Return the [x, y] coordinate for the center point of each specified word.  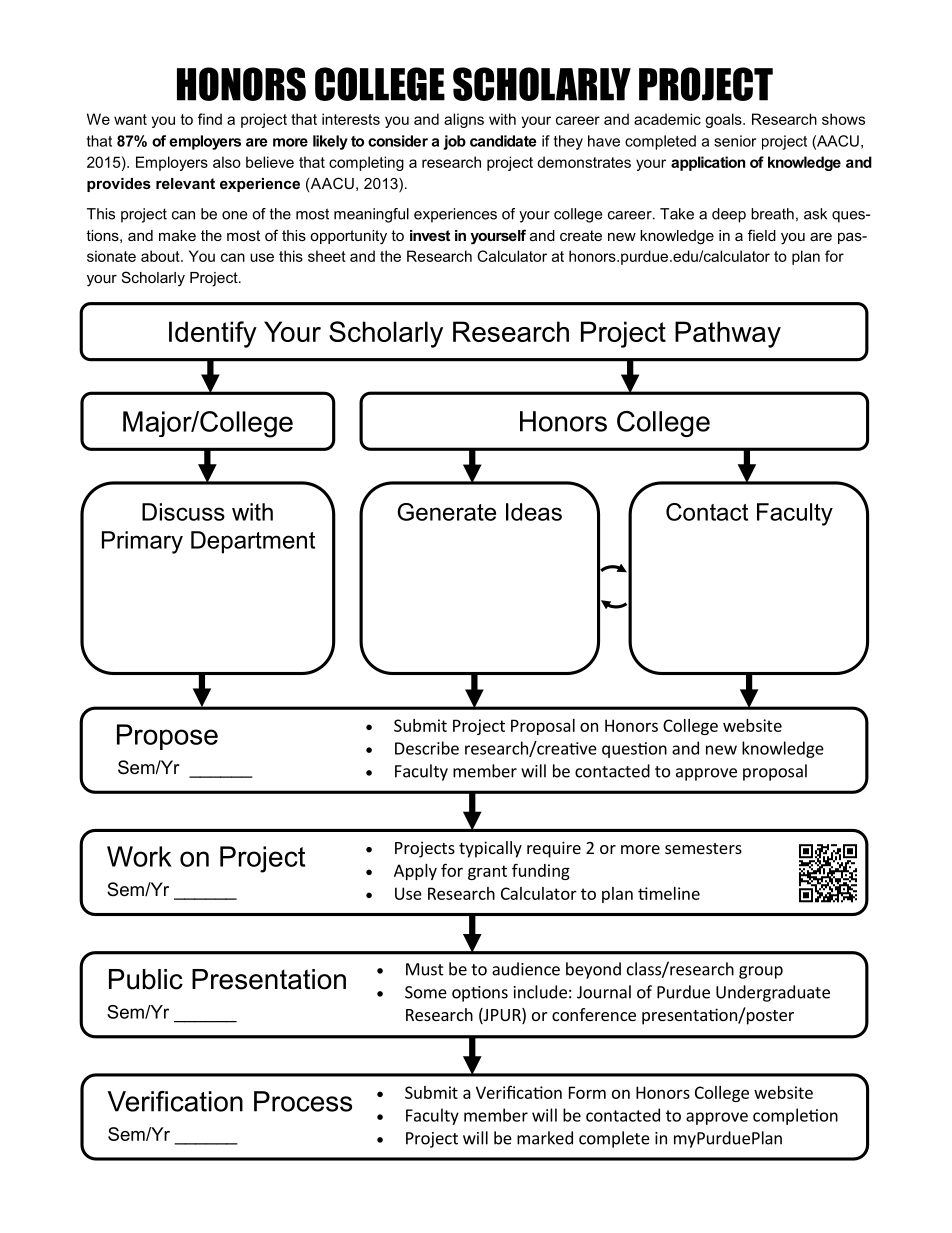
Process [303, 1101]
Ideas [534, 512]
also [227, 162]
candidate [503, 141]
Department [253, 542]
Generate [446, 512]
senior [735, 141]
